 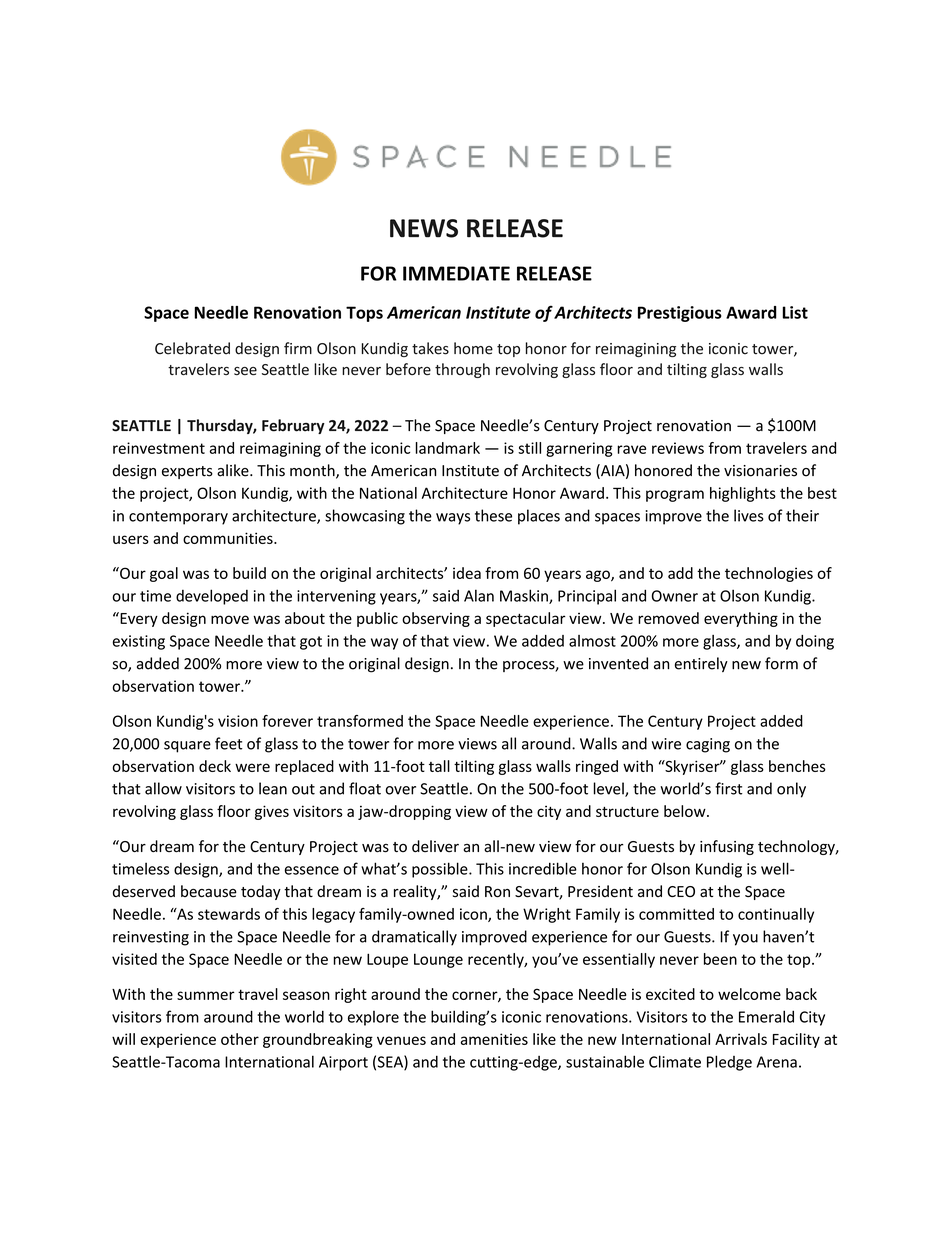 I want to click on tall, so click(x=439, y=766).
